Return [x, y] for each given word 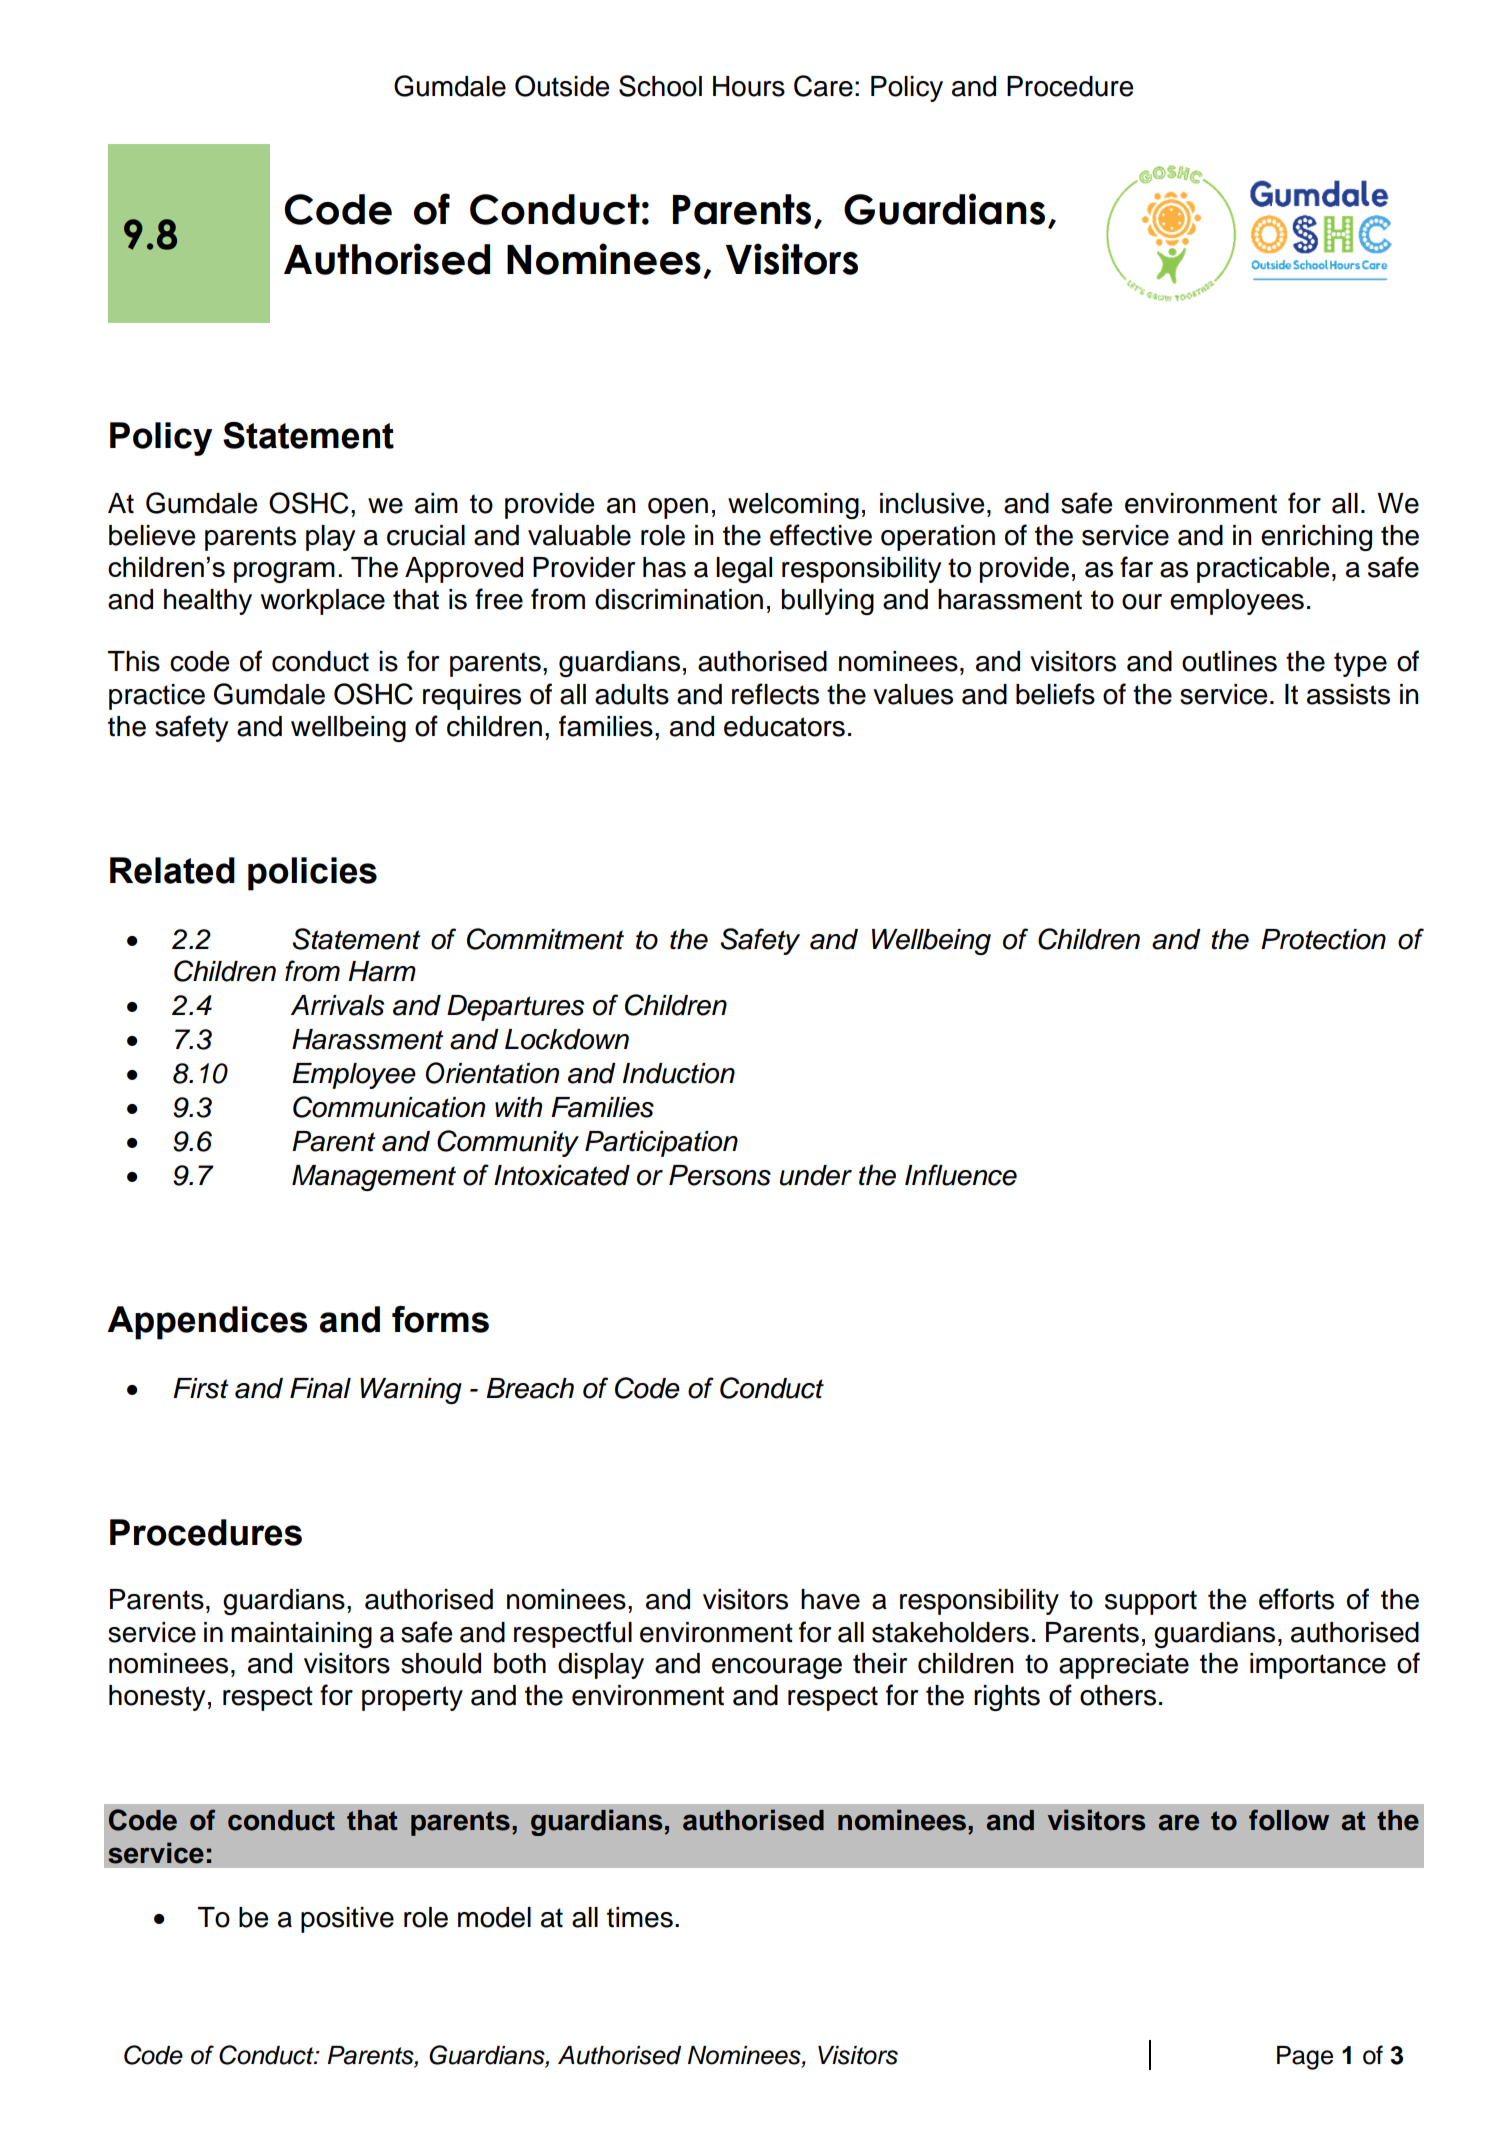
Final [320, 1388]
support [1151, 1602]
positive [347, 1920]
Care [823, 86]
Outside [562, 86]
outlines [1229, 661]
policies [312, 874]
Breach [530, 1388]
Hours [749, 86]
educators [784, 726]
